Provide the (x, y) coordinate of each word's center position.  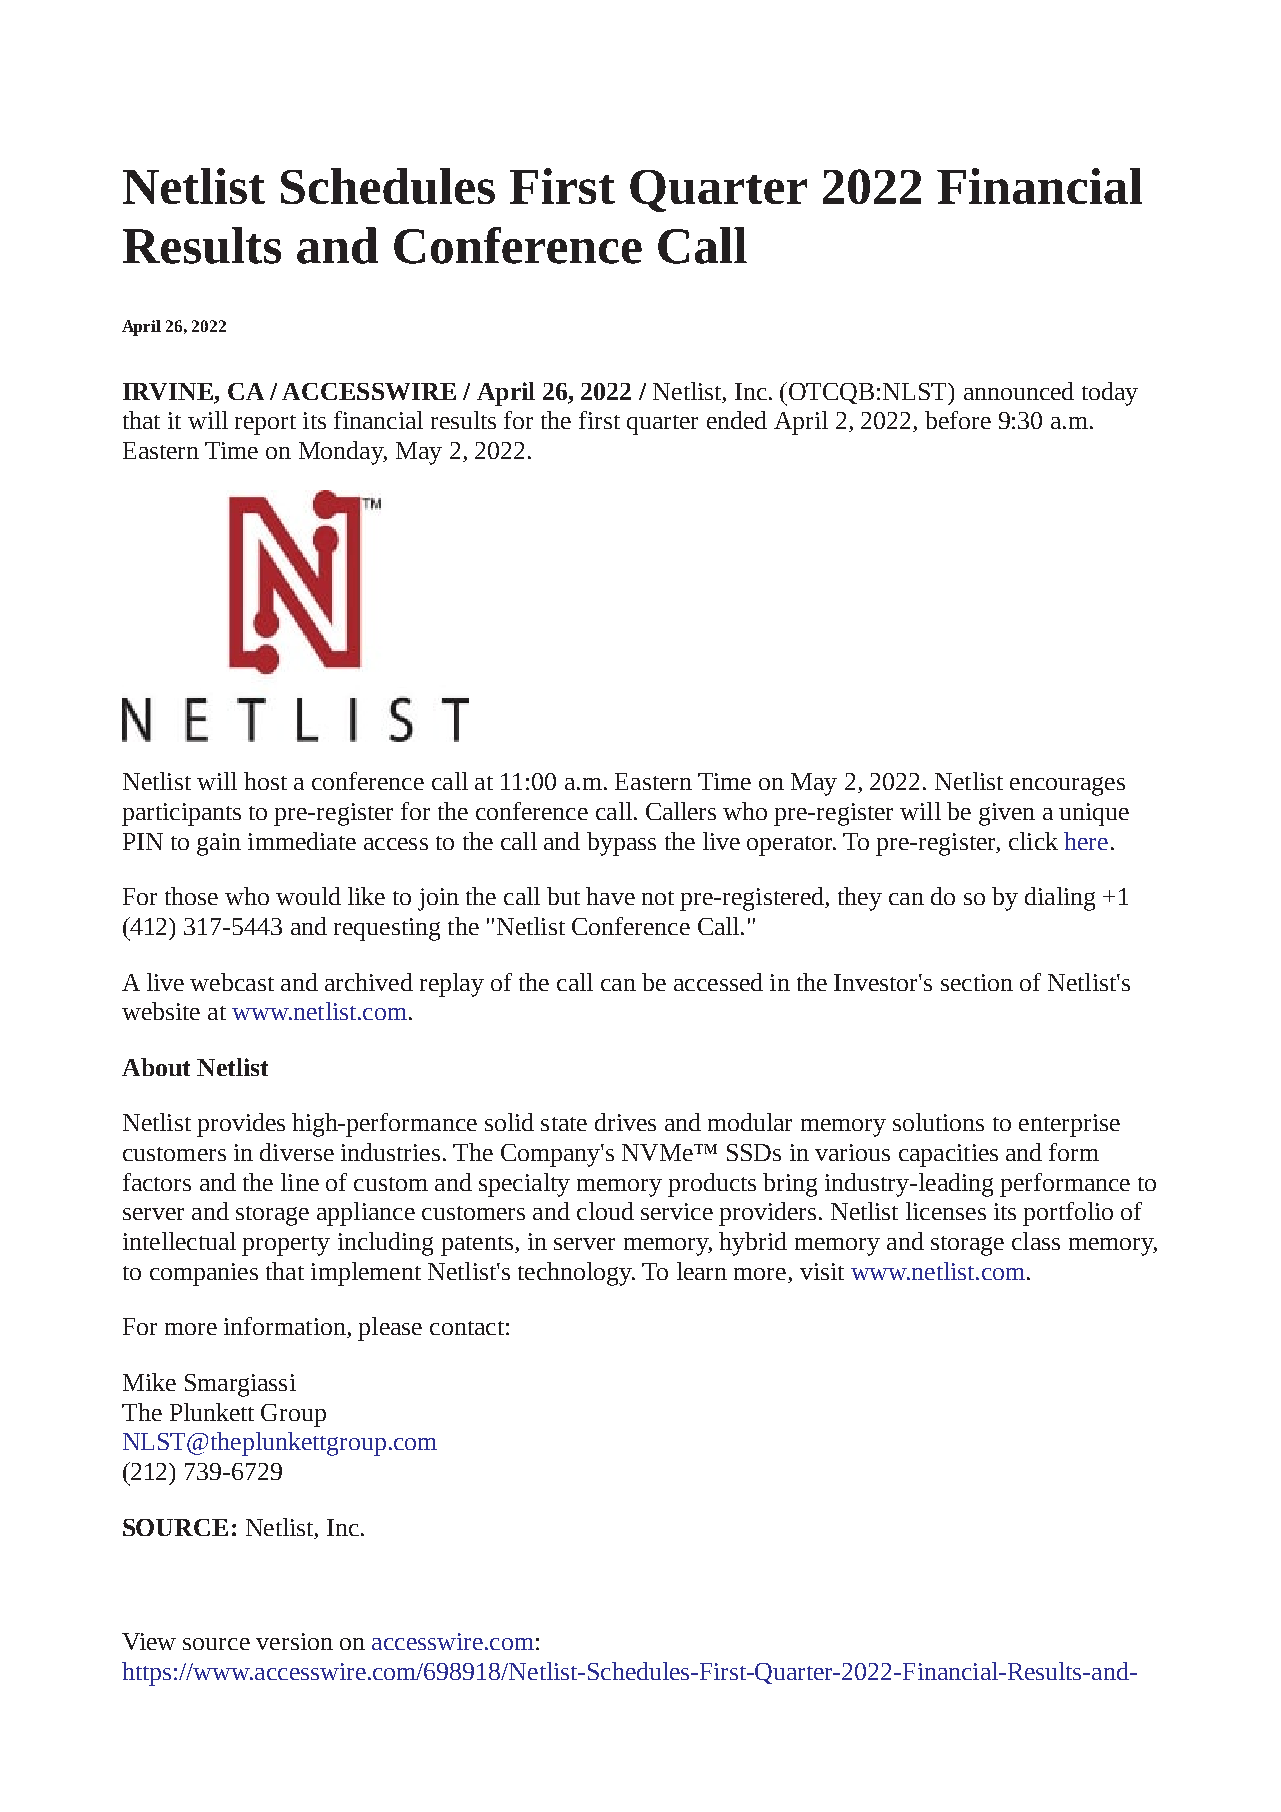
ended (737, 420)
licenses (946, 1211)
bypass (621, 844)
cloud (605, 1211)
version (294, 1641)
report (265, 425)
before (958, 420)
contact (467, 1328)
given (1007, 814)
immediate (302, 841)
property (286, 1246)
